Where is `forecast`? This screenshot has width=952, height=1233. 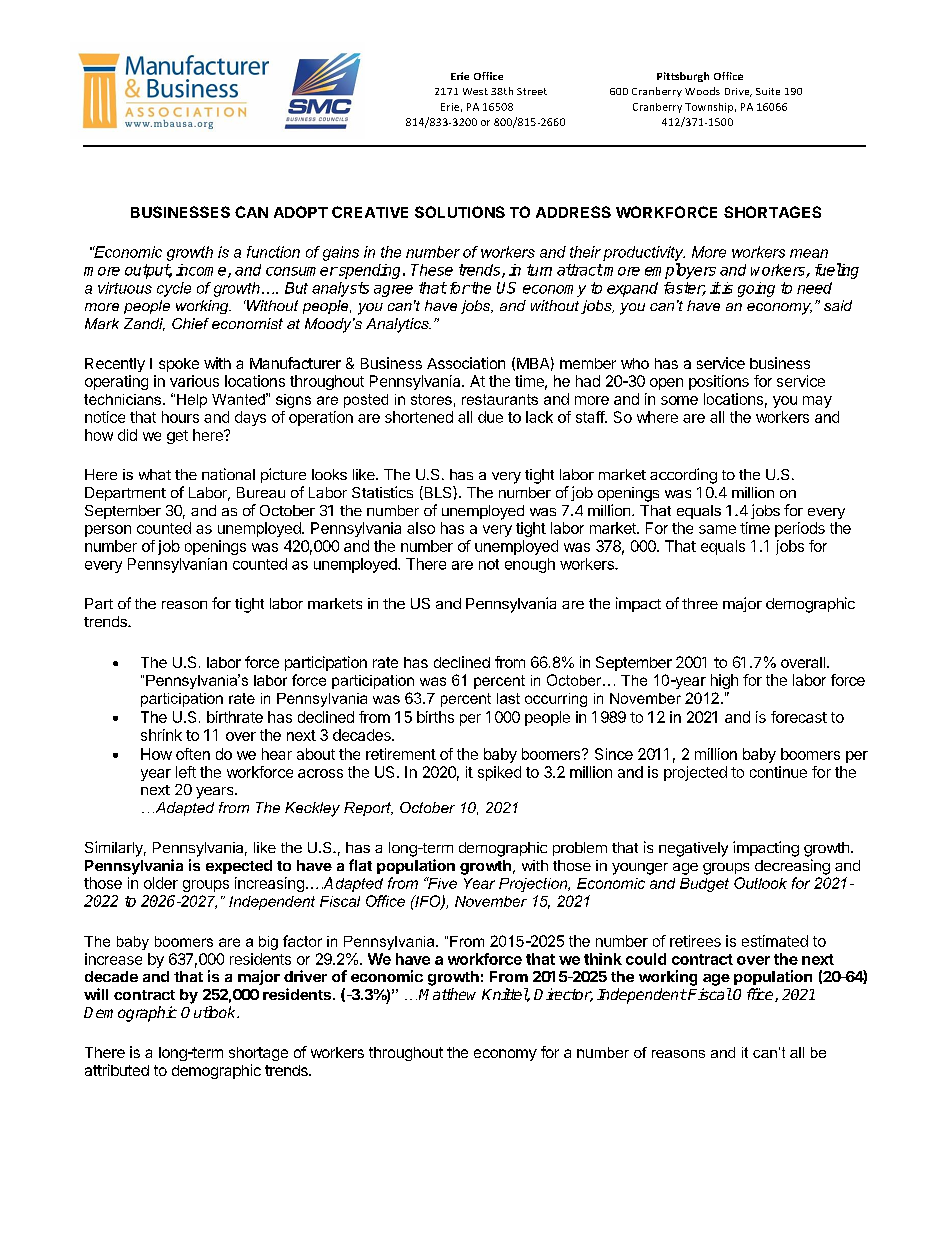
forecast is located at coordinates (799, 717).
